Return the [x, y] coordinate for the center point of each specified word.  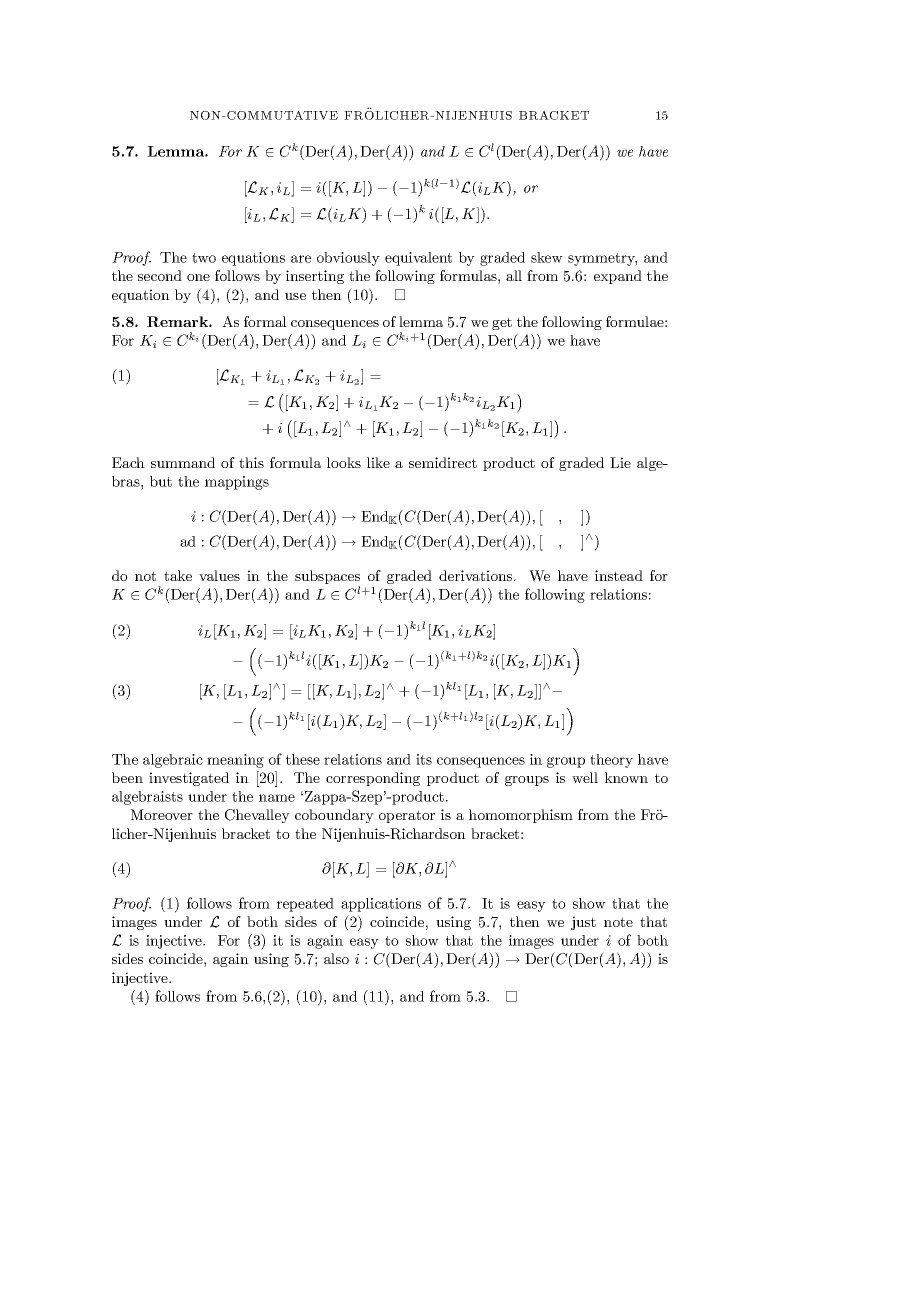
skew [547, 257]
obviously [348, 259]
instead [619, 575]
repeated [305, 905]
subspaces [327, 578]
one [198, 277]
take [178, 575]
